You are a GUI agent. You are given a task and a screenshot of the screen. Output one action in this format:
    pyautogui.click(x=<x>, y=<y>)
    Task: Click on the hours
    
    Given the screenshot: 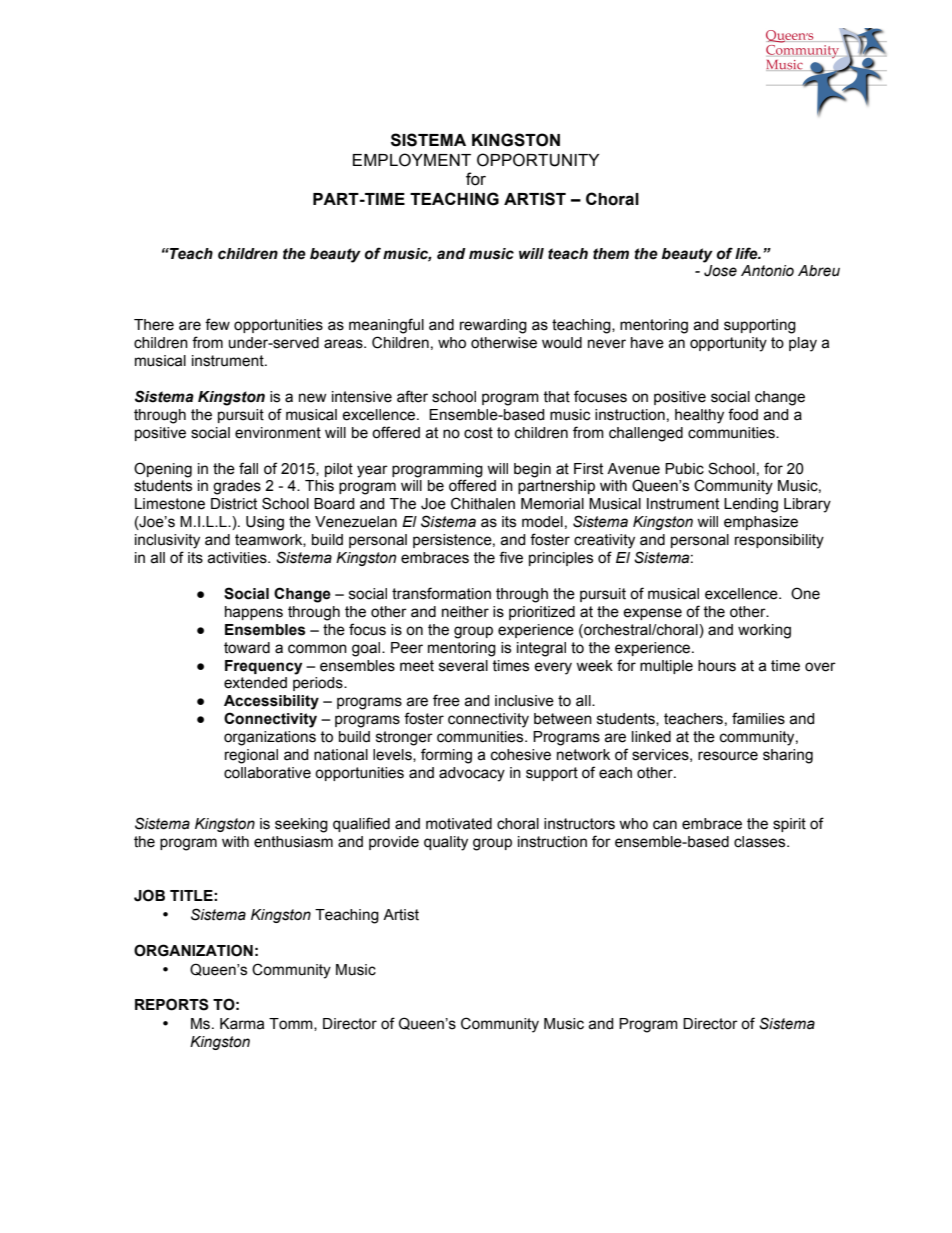 What is the action you would take?
    pyautogui.click(x=717, y=666)
